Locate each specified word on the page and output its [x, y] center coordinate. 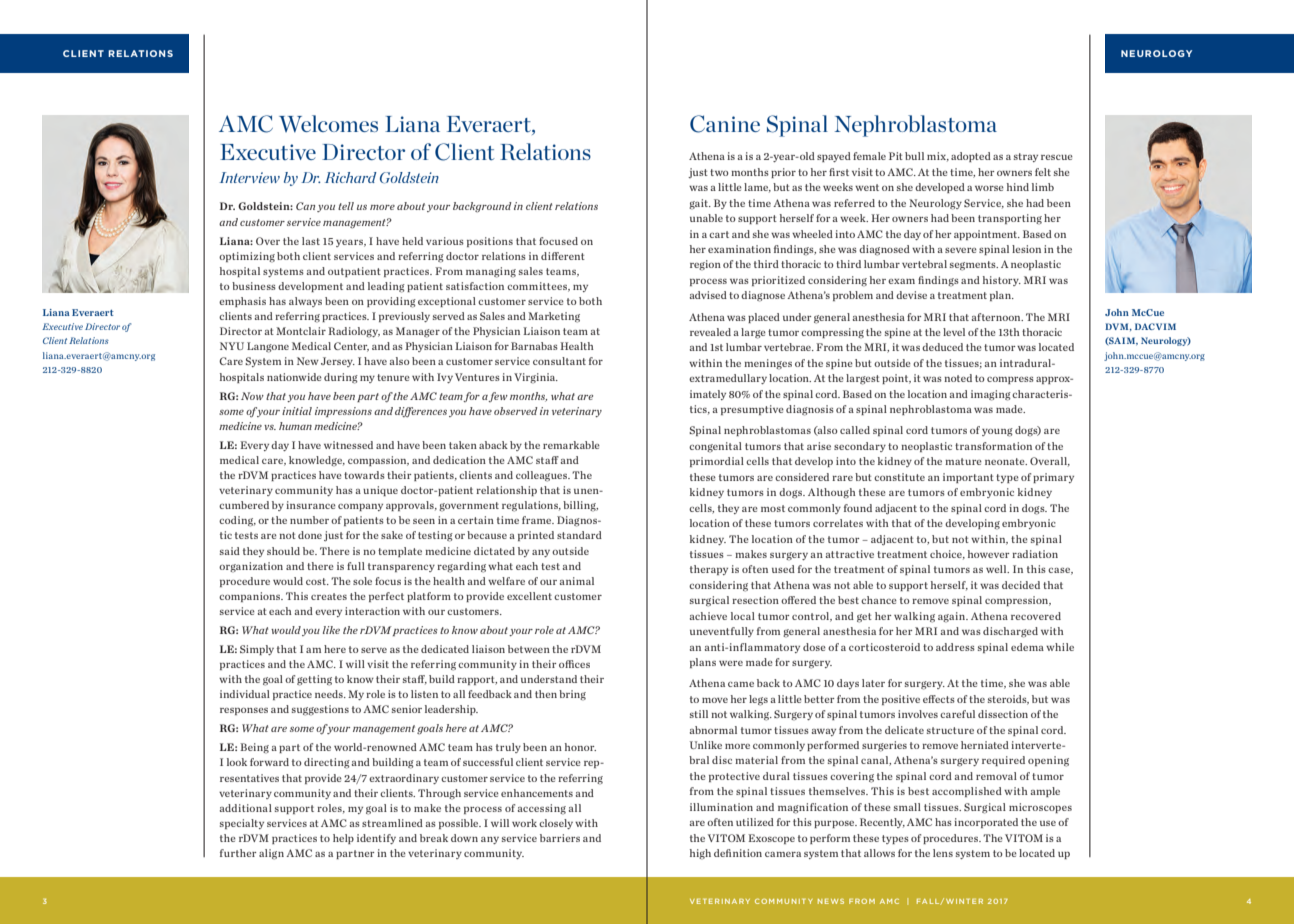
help [343, 839]
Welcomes [328, 123]
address [955, 647]
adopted [971, 157]
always [305, 302]
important [968, 478]
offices [574, 664]
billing [580, 506]
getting [314, 680]
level [954, 332]
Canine [725, 124]
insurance [311, 505]
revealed [710, 332]
